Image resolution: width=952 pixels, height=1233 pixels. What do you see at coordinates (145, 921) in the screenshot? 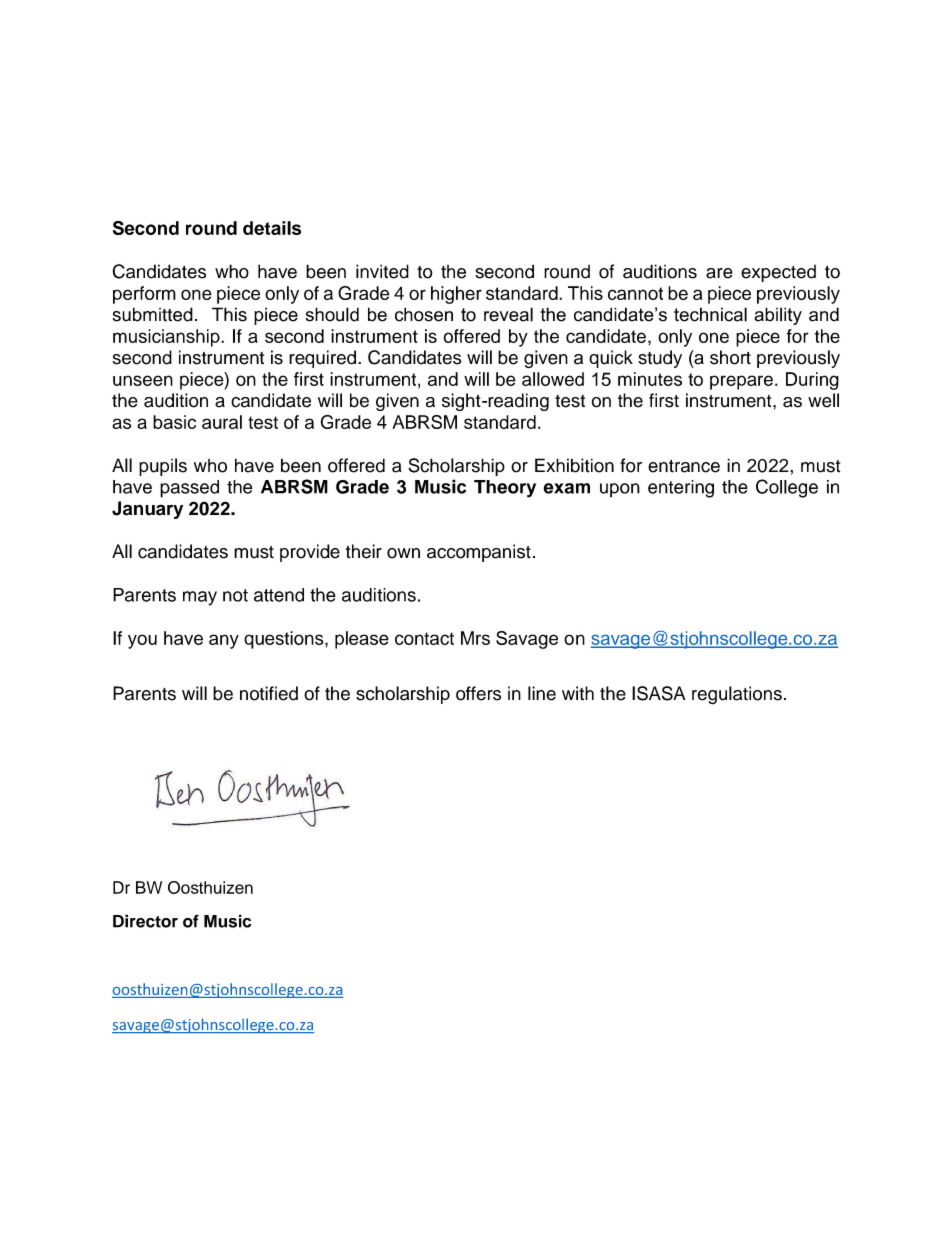
I see `Director` at bounding box center [145, 921].
